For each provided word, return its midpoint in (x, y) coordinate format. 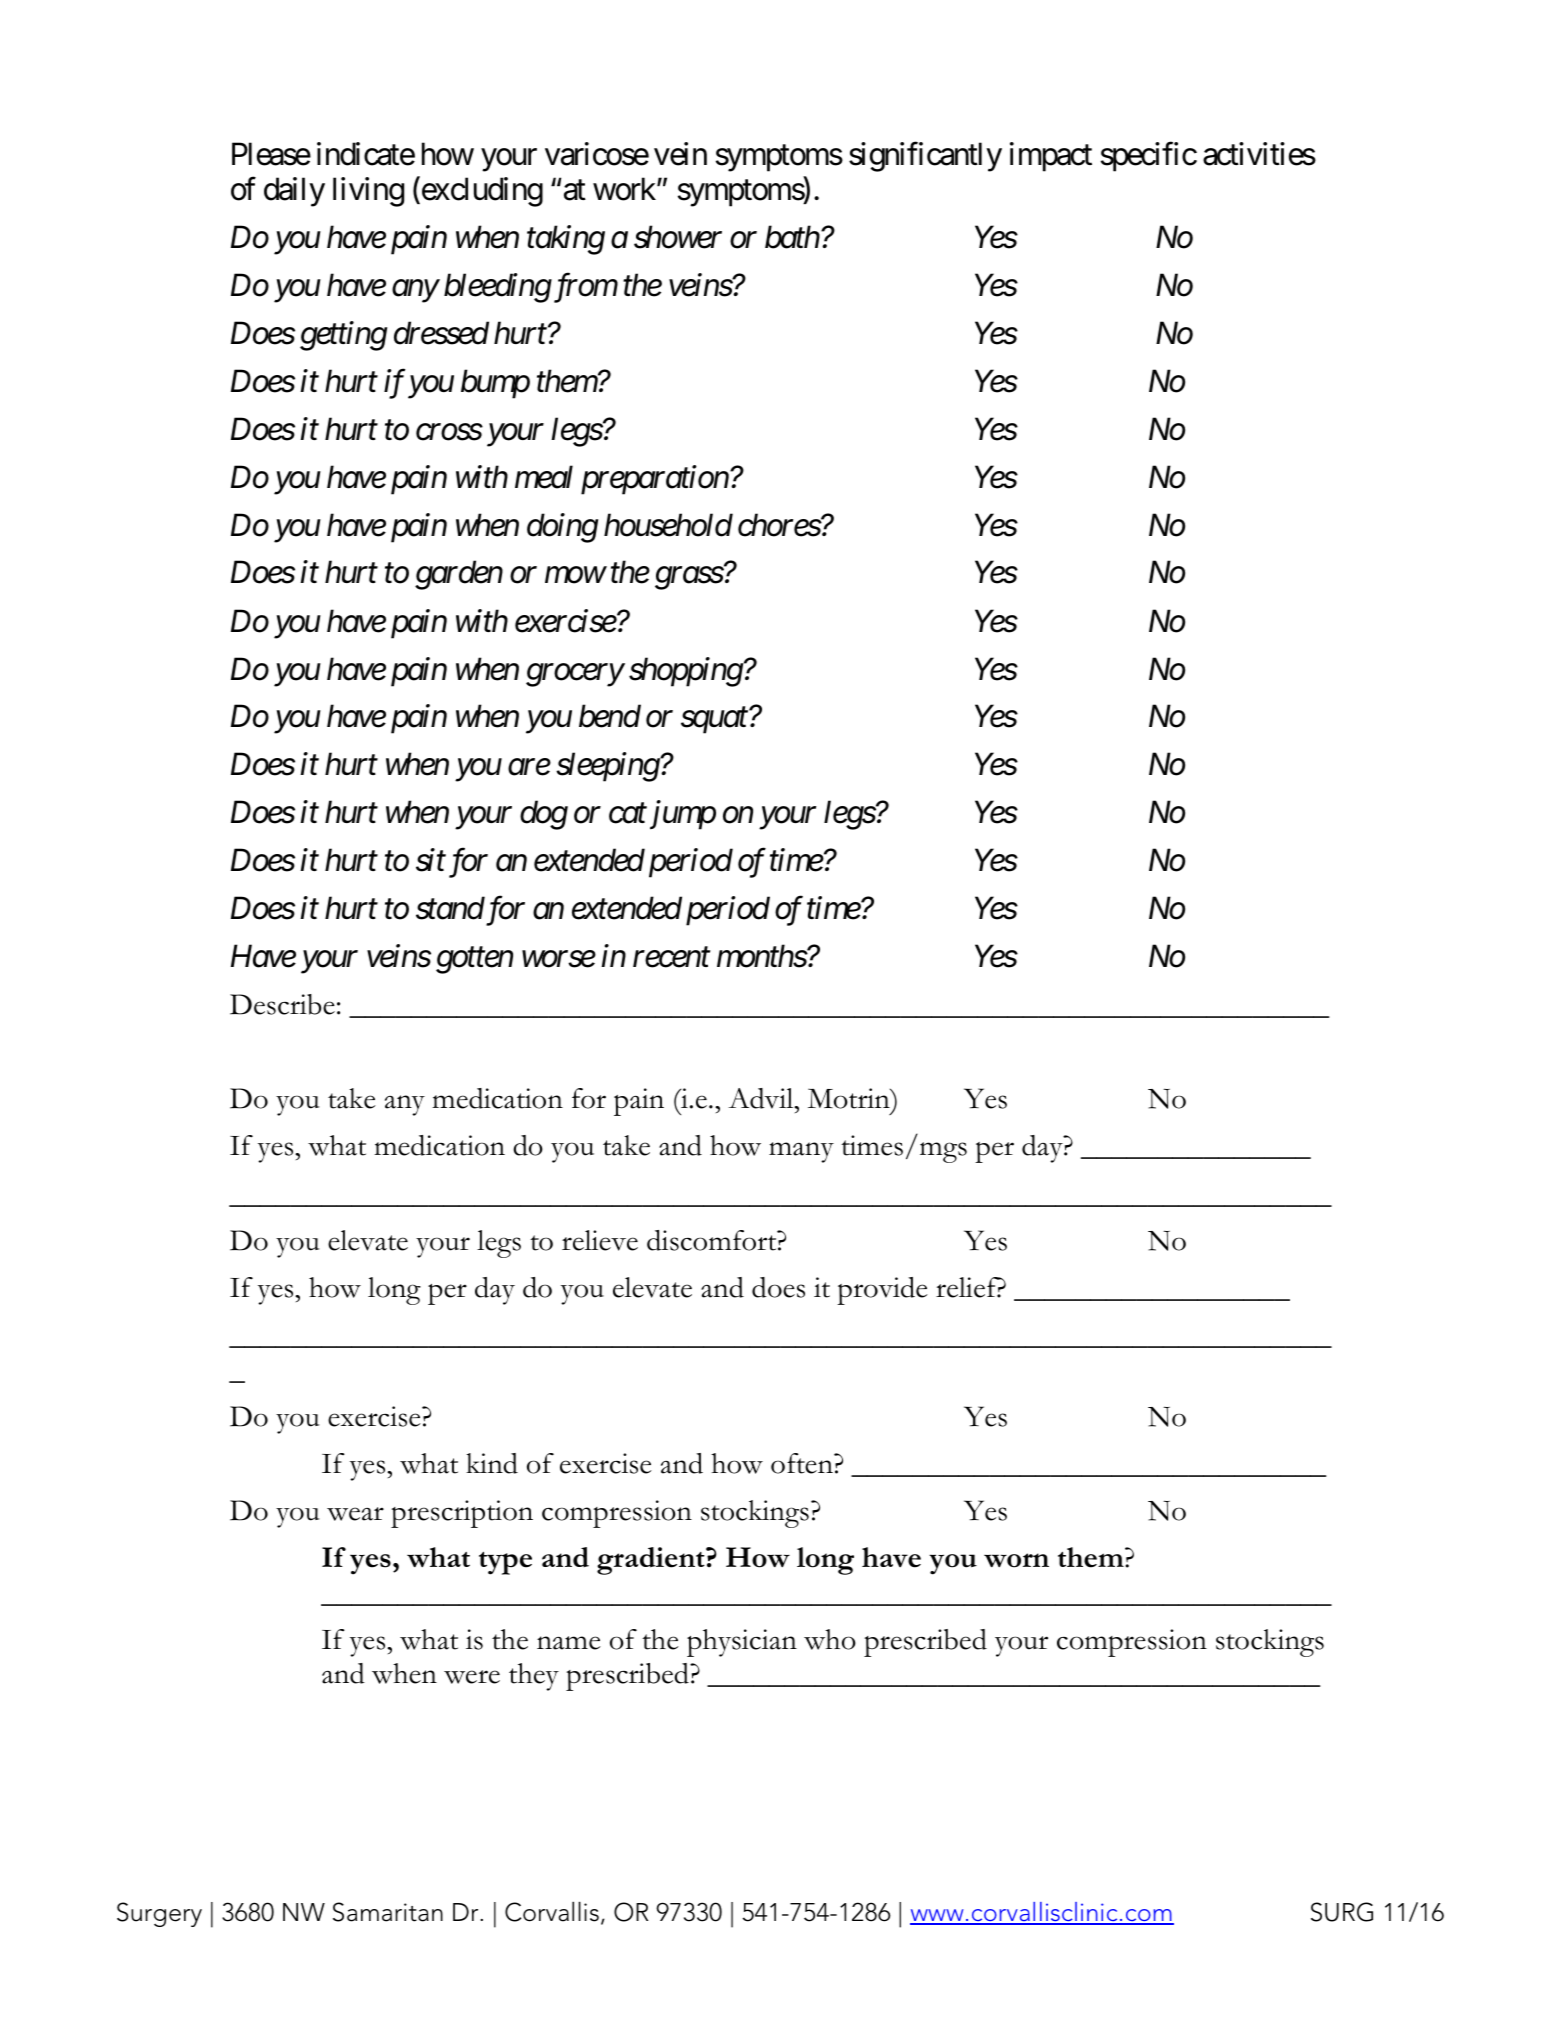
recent (671, 958)
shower (678, 237)
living (368, 192)
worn (1016, 1560)
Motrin (850, 1098)
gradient (652, 1561)
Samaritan (388, 1912)
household (668, 525)
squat (714, 721)
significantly (925, 157)
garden (459, 575)
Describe (282, 1004)
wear (355, 1514)
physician (742, 1643)
